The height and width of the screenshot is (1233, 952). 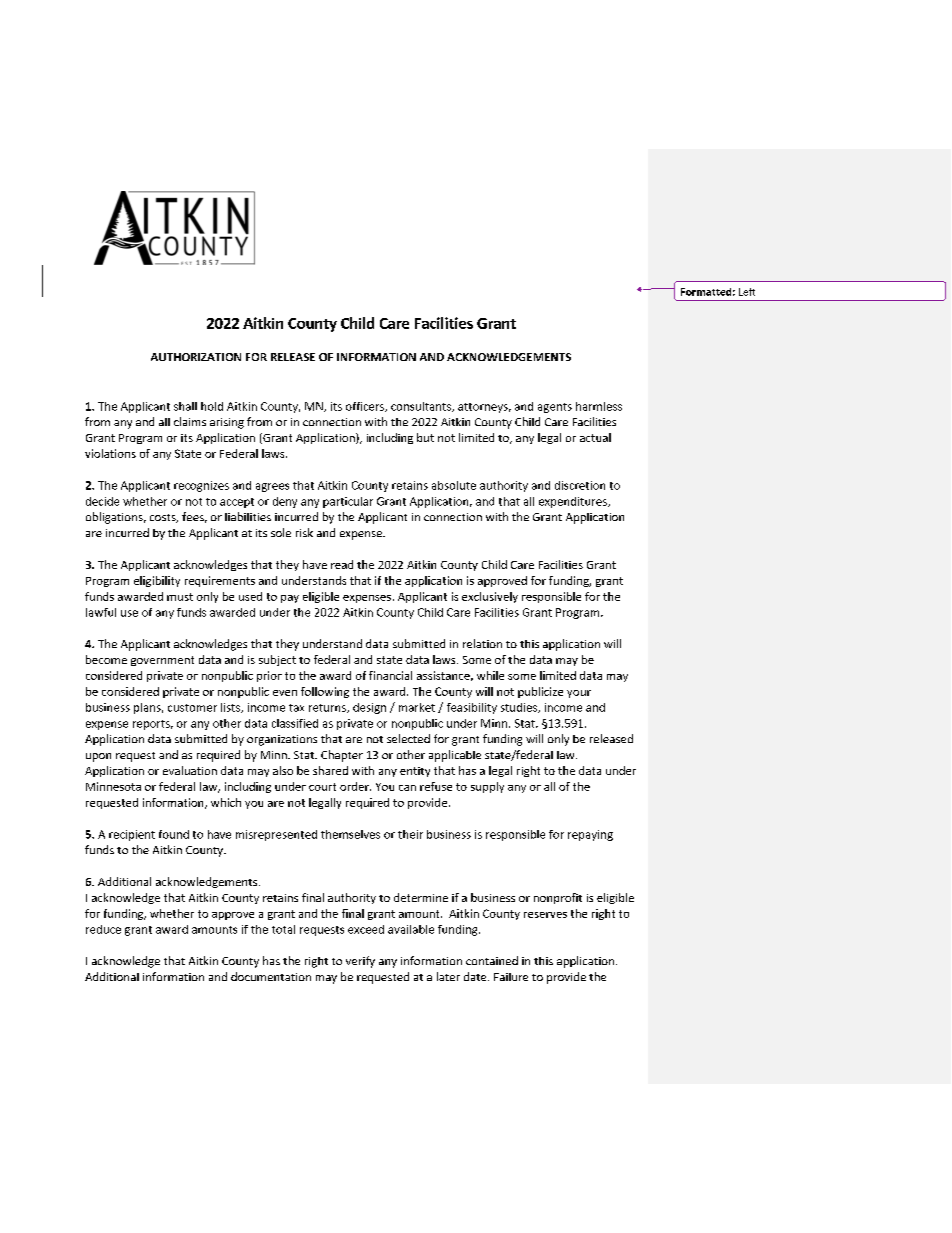 What do you see at coordinates (579, 694) in the screenshot?
I see `your` at bounding box center [579, 694].
